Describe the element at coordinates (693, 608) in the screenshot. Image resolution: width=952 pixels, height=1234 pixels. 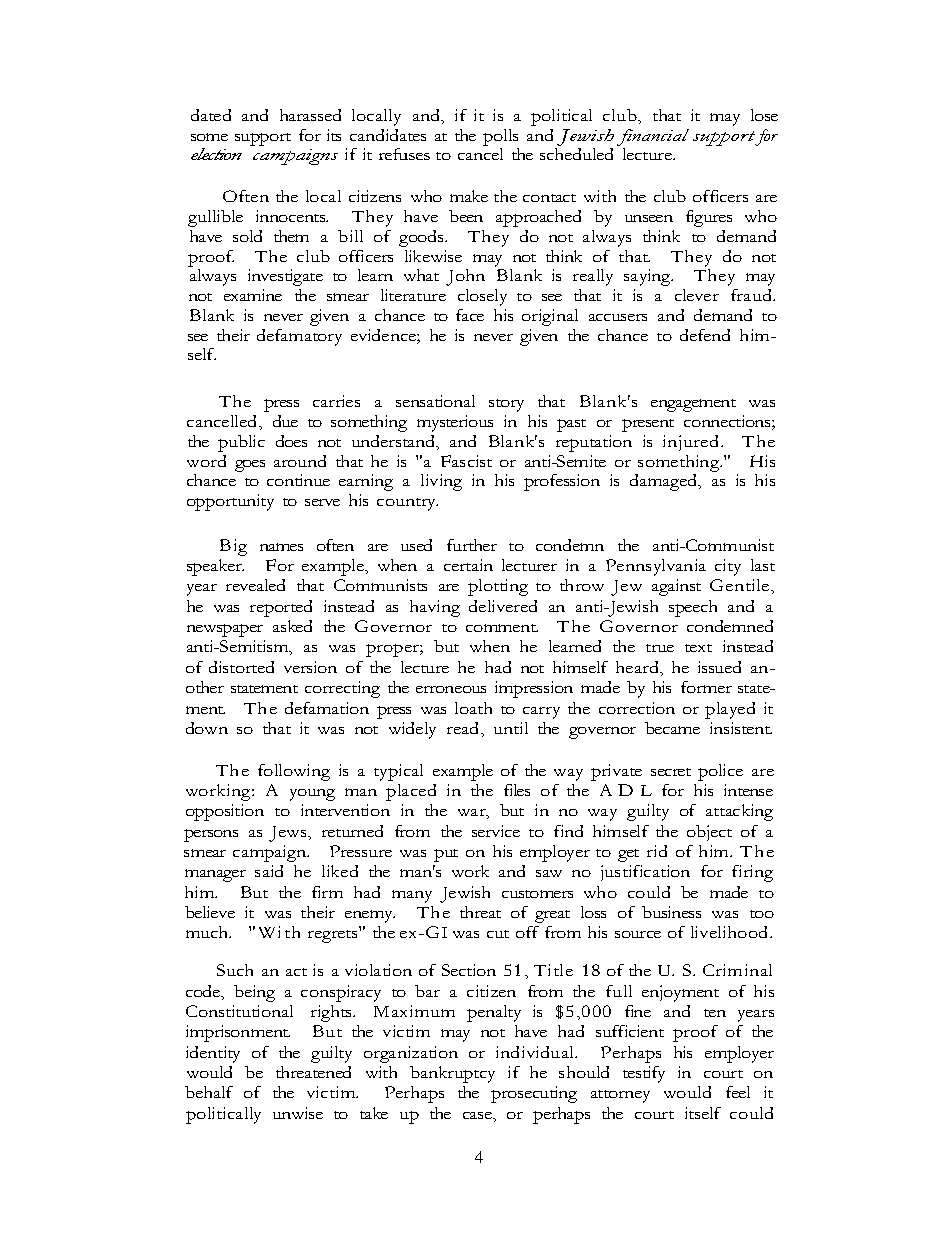
I see `speech` at that location.
